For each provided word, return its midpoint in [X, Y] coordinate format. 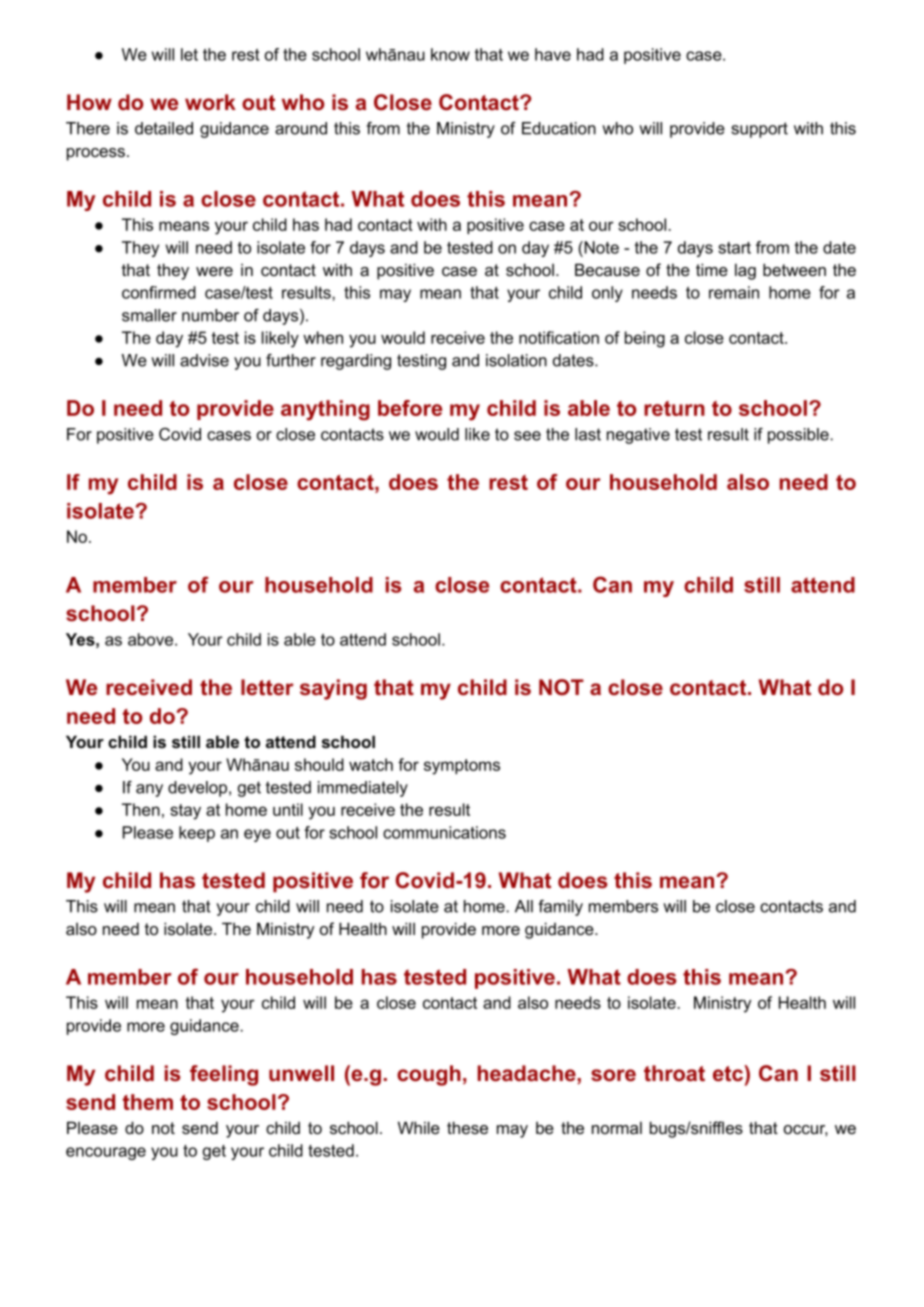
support [759, 130]
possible [799, 436]
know [450, 54]
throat [674, 1073]
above [152, 639]
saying [333, 689]
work [210, 102]
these [467, 1127]
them [148, 1102]
